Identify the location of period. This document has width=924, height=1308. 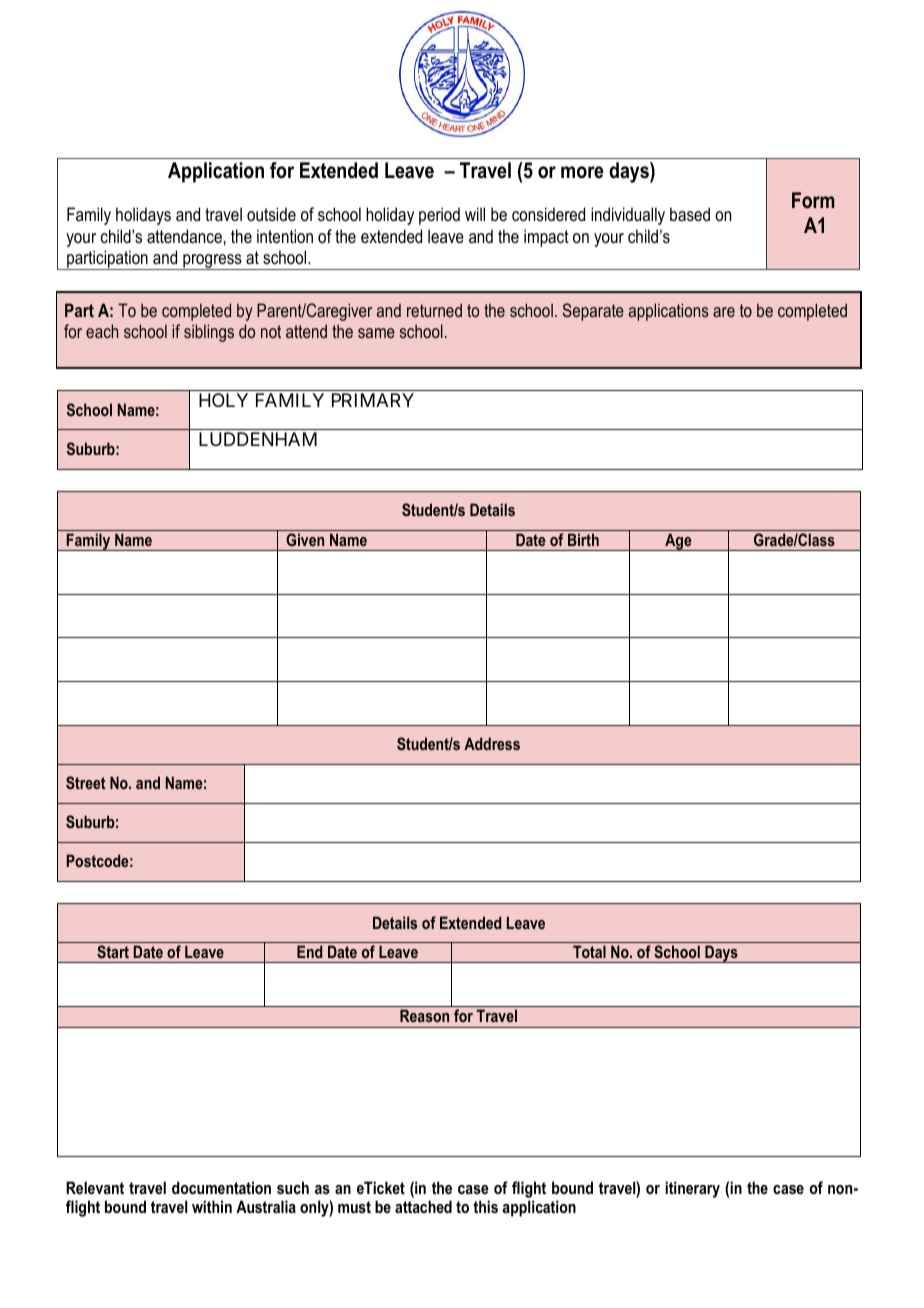
(439, 216).
